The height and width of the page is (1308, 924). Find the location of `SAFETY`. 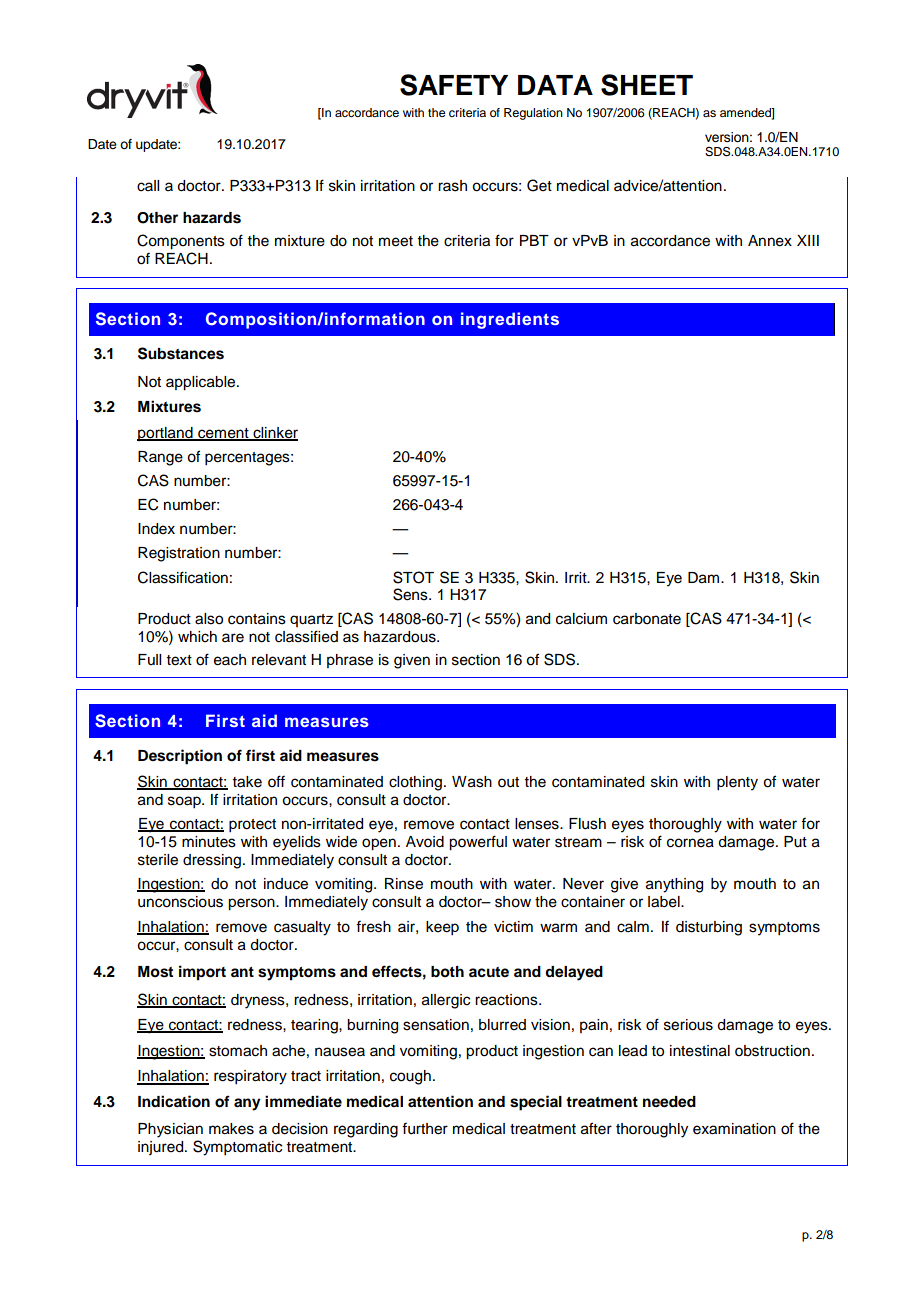

SAFETY is located at coordinates (454, 85).
